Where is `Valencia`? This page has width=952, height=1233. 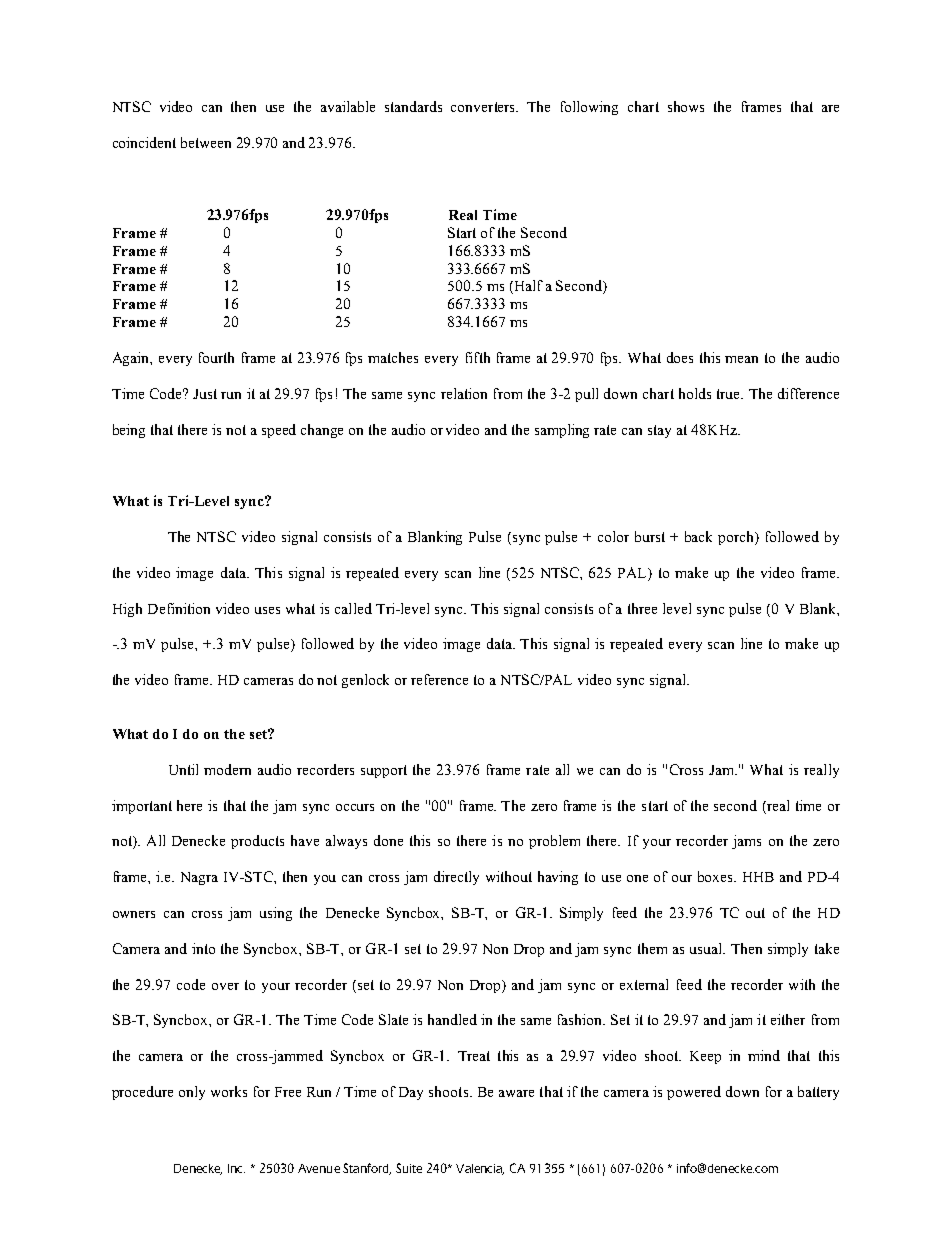 Valencia is located at coordinates (480, 1169).
